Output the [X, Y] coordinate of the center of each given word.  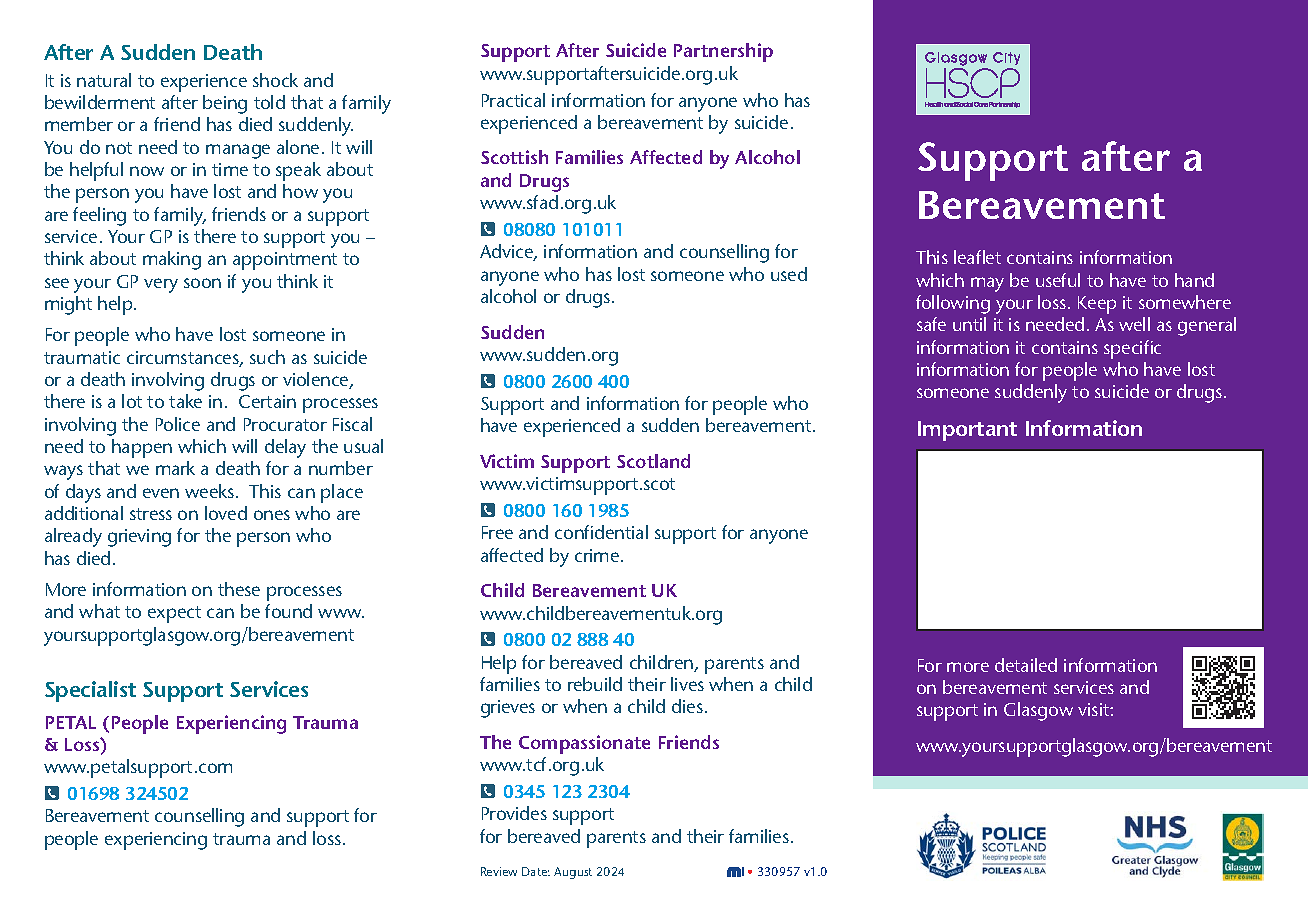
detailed [1026, 665]
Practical [513, 100]
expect [174, 614]
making [172, 260]
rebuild [595, 684]
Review [499, 871]
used [789, 274]
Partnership [723, 52]
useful [1058, 280]
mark [175, 468]
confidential [601, 532]
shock [275, 80]
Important [967, 431]
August [573, 873]
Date [536, 871]
